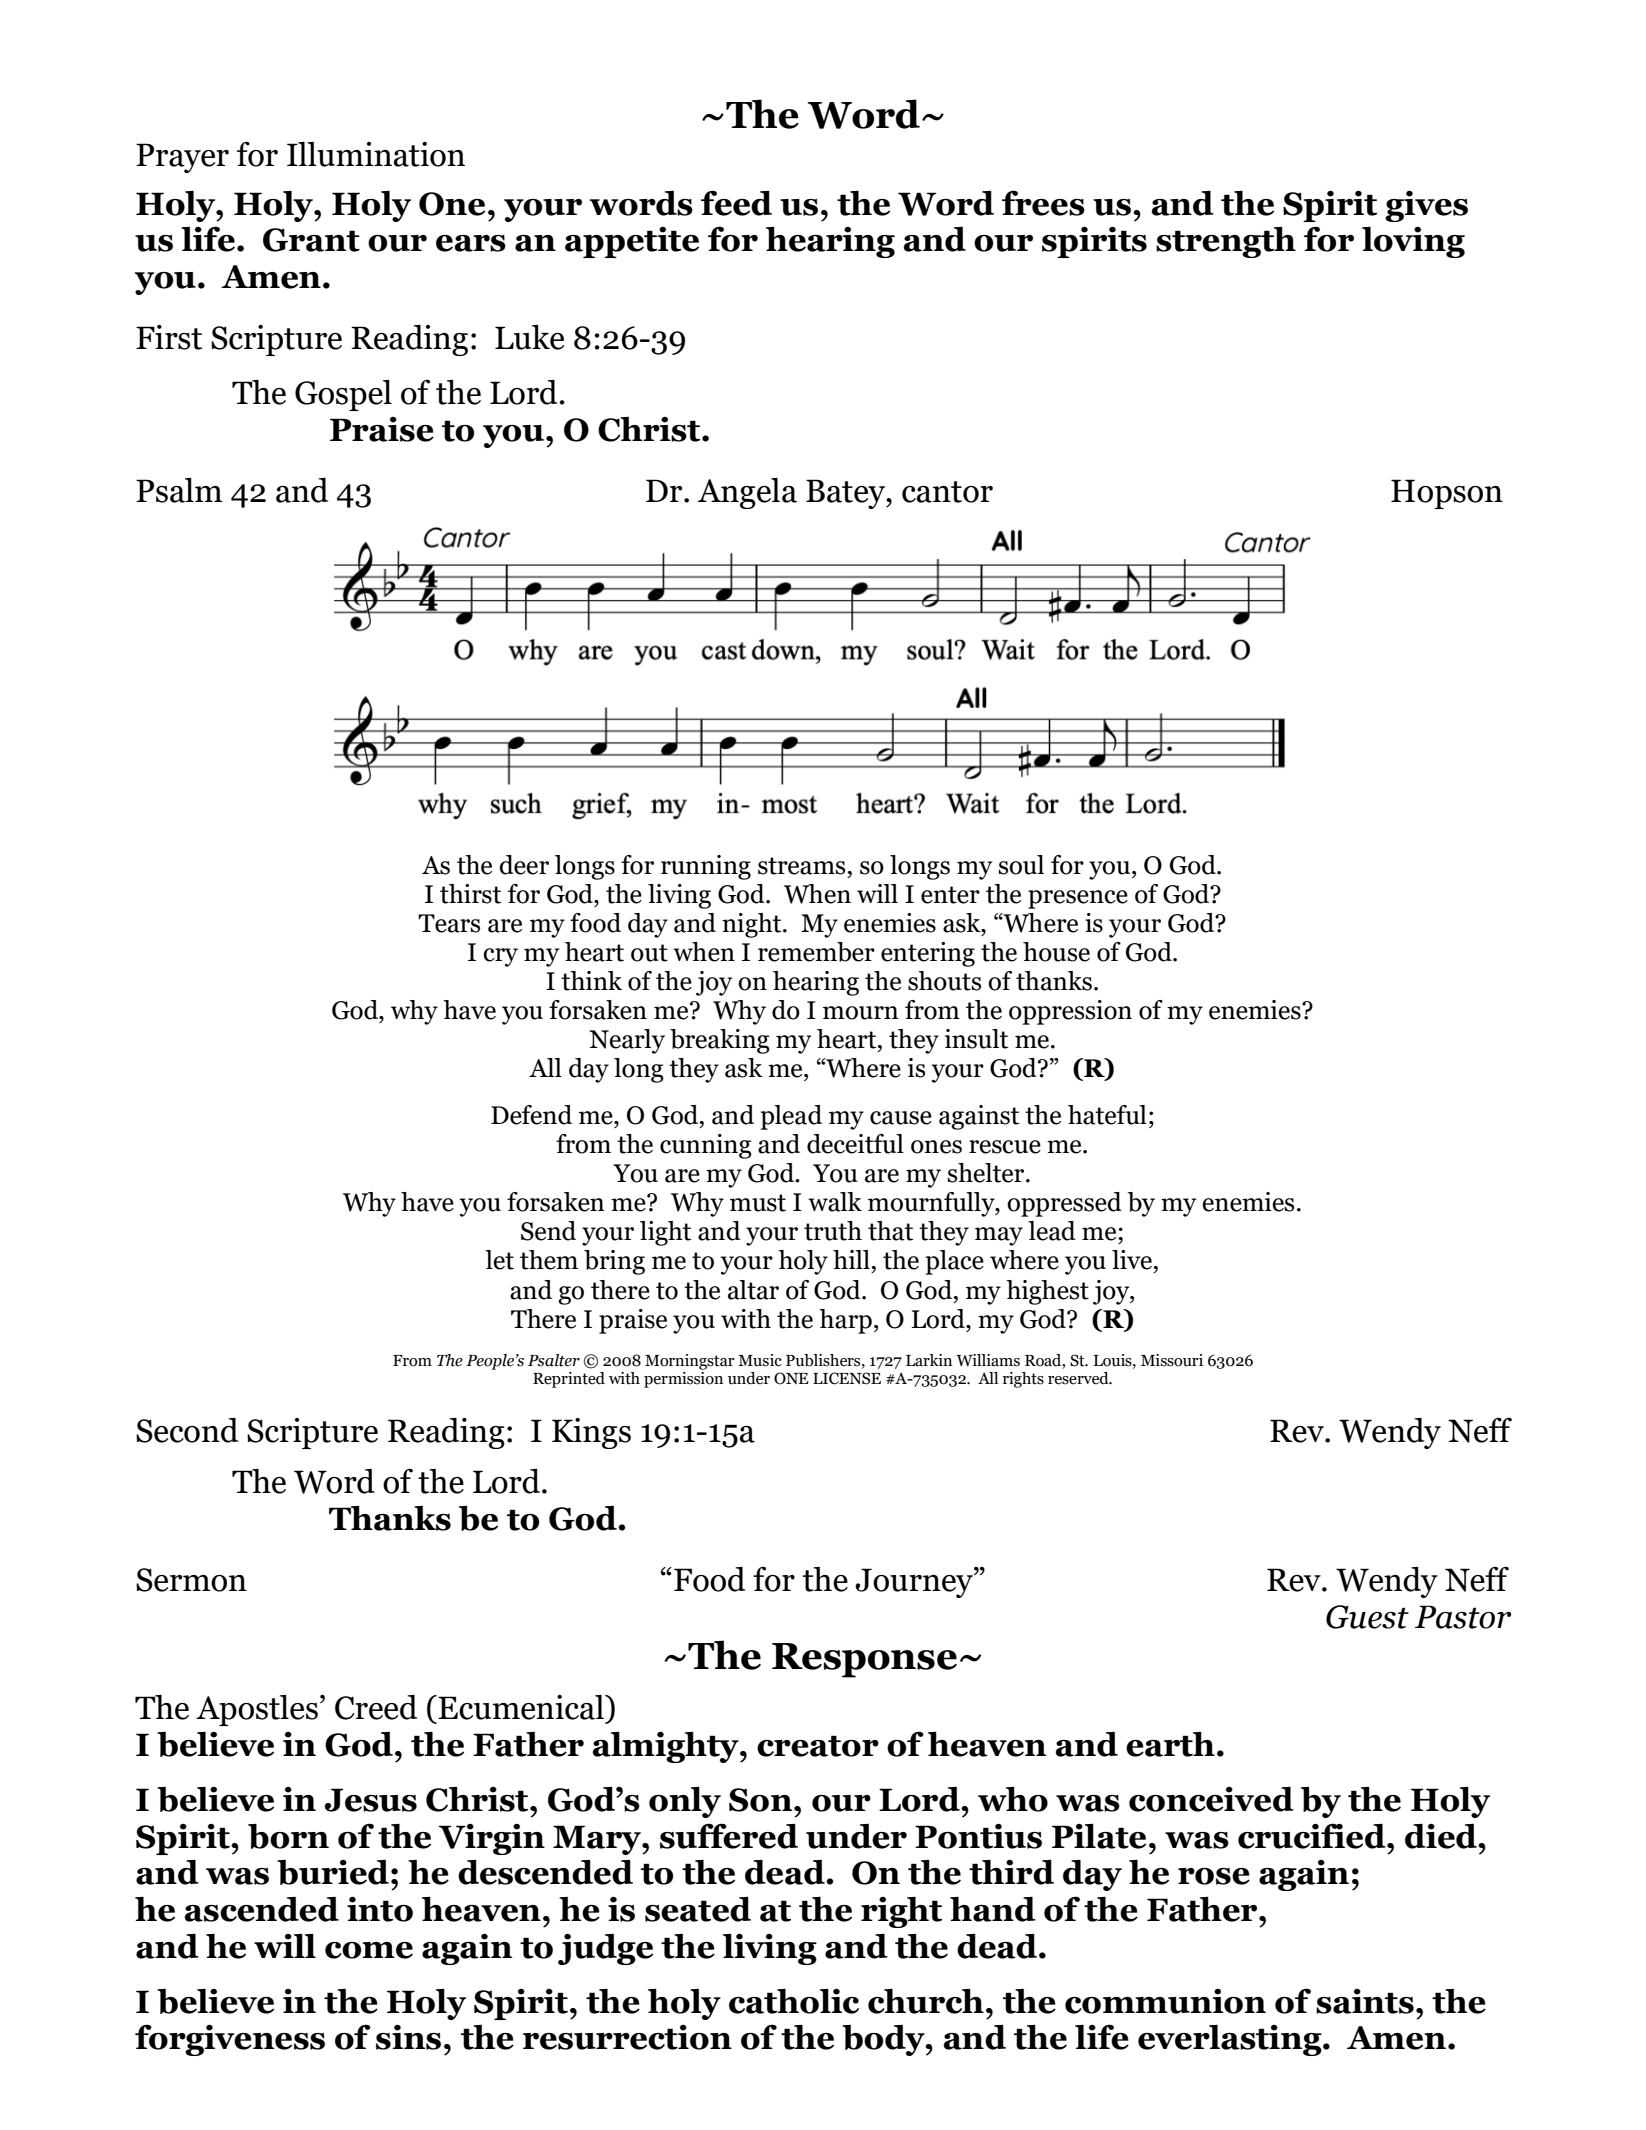 The image size is (1646, 2130). What do you see at coordinates (847, 1378) in the image?
I see `LICENSE` at bounding box center [847, 1378].
